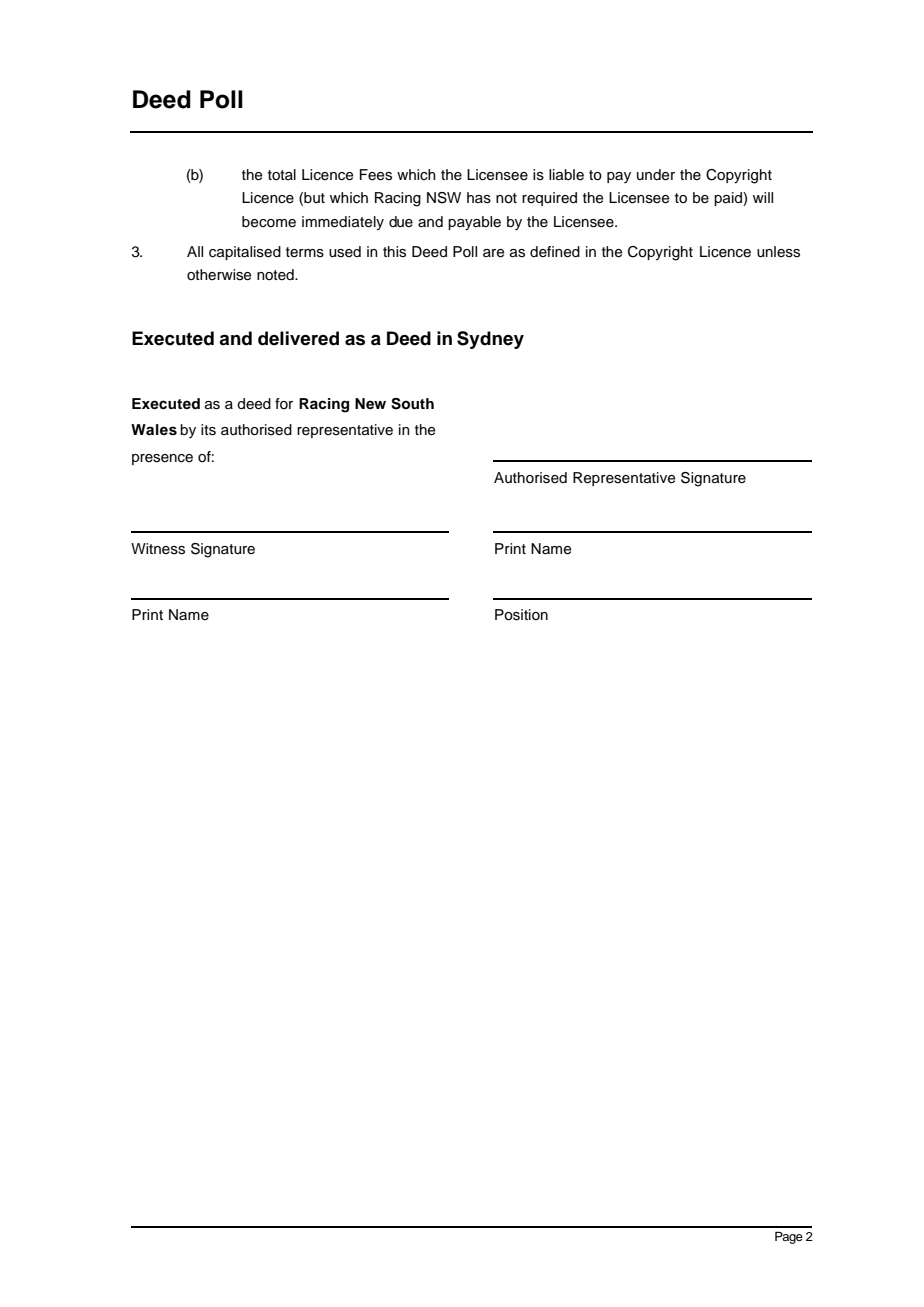 This screenshot has height=1307, width=924. I want to click on Position, so click(521, 615).
